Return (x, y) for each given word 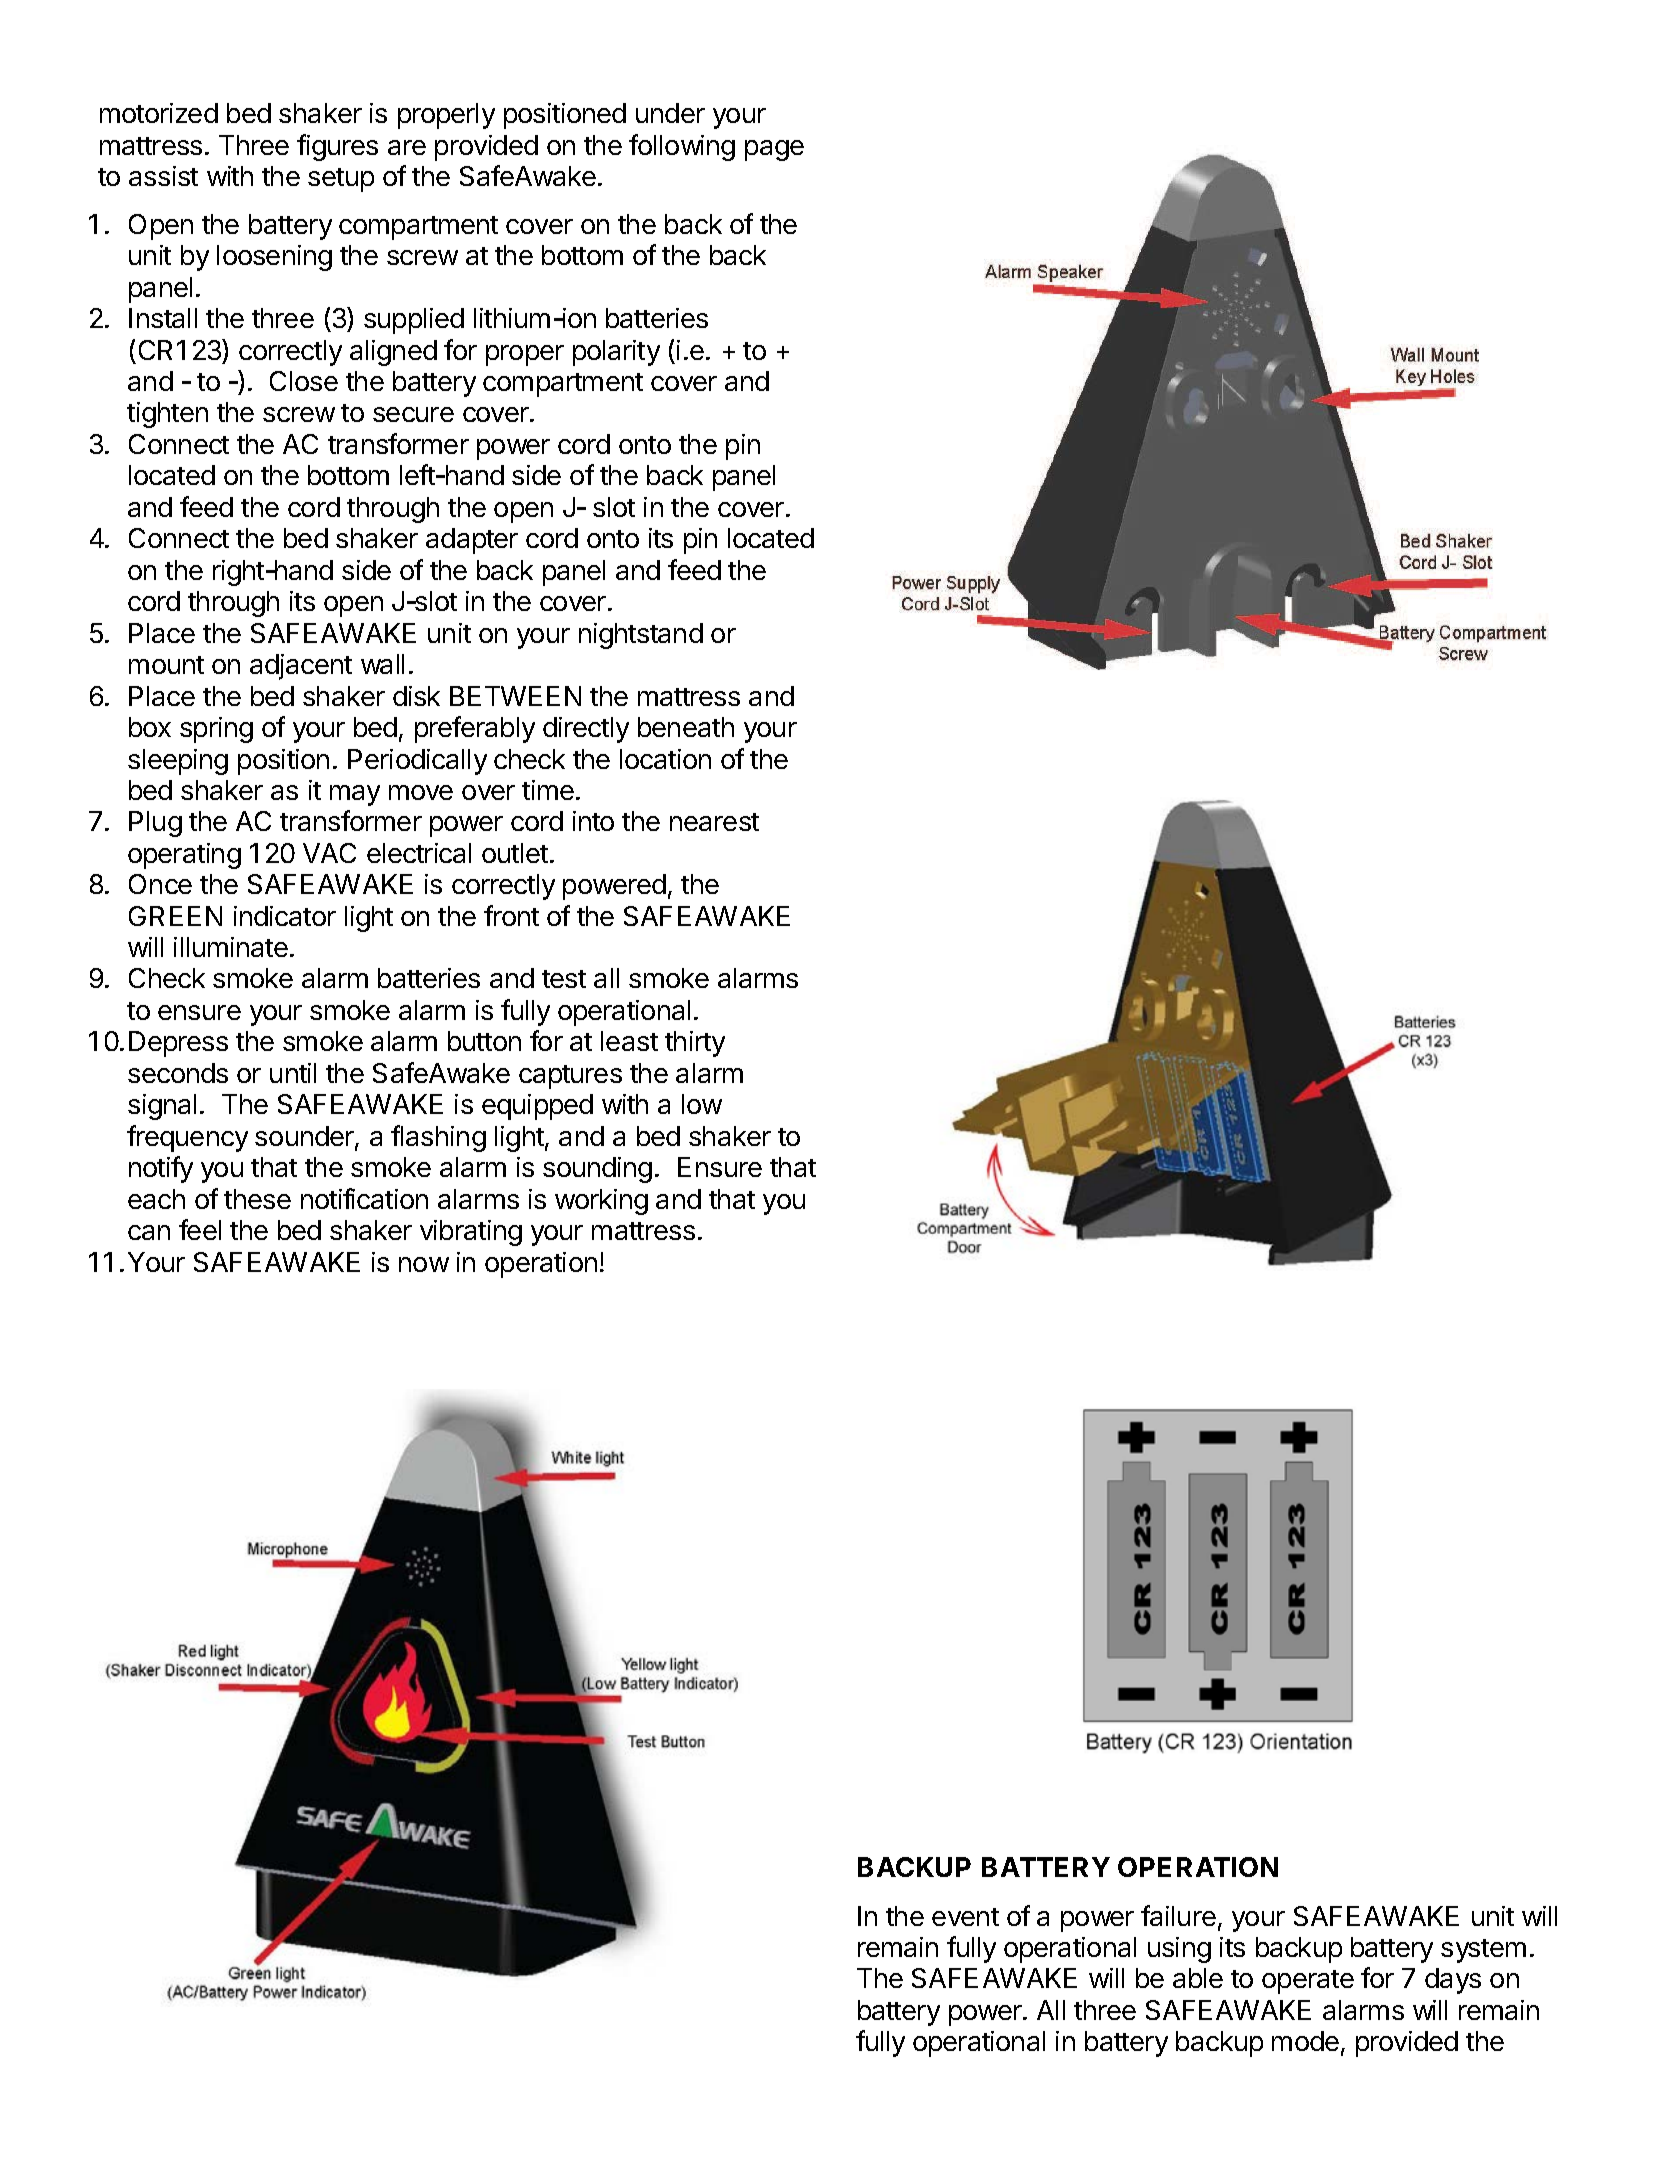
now (424, 1264)
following (682, 147)
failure (1178, 1915)
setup (341, 180)
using (1179, 1950)
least (629, 1041)
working (601, 1202)
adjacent (301, 667)
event (965, 1917)
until (293, 1073)
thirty (695, 1044)
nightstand (641, 636)
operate (1308, 1982)
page (774, 150)
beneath (686, 727)
